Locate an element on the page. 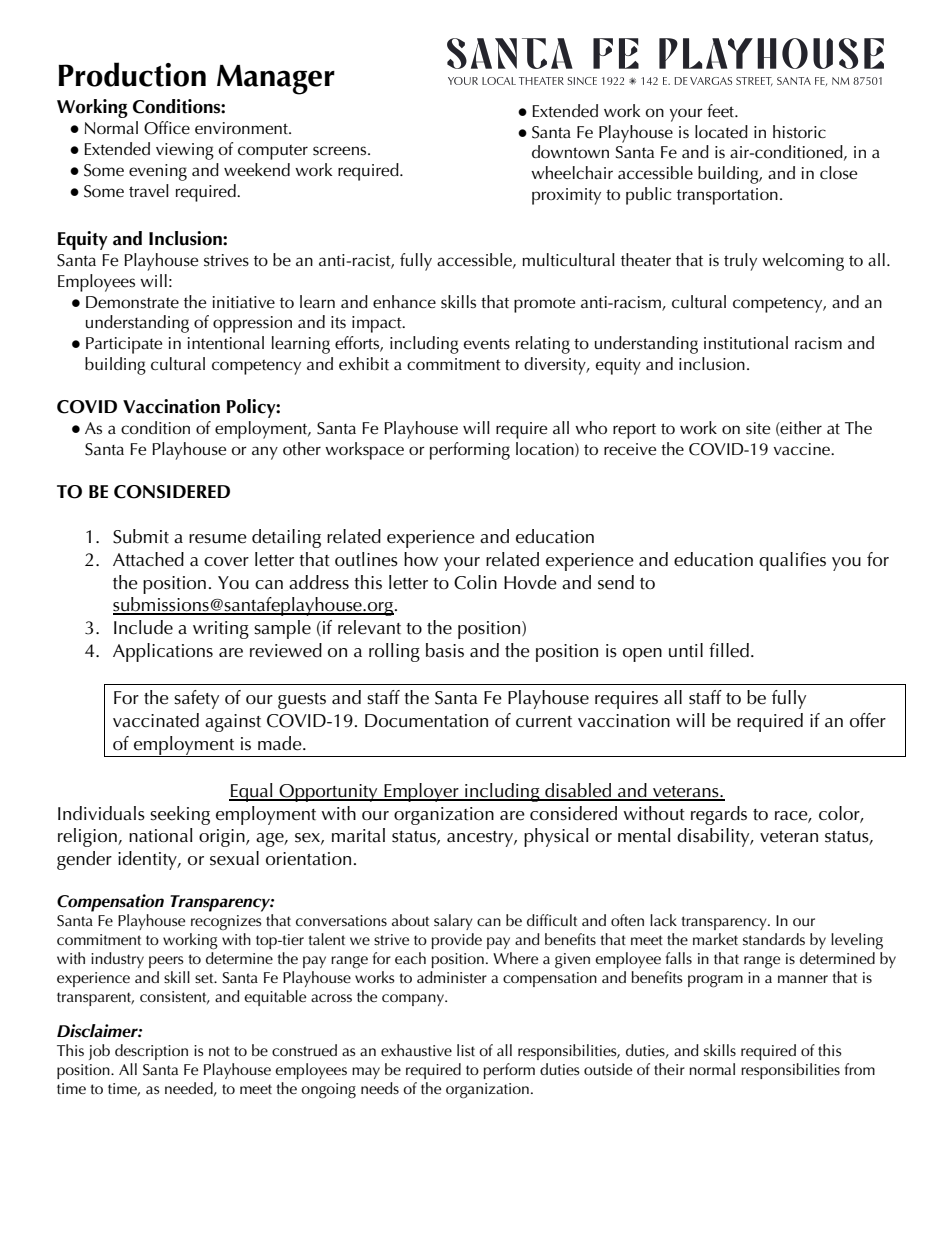 The width and height of the image is (952, 1233). offer is located at coordinates (868, 720).
